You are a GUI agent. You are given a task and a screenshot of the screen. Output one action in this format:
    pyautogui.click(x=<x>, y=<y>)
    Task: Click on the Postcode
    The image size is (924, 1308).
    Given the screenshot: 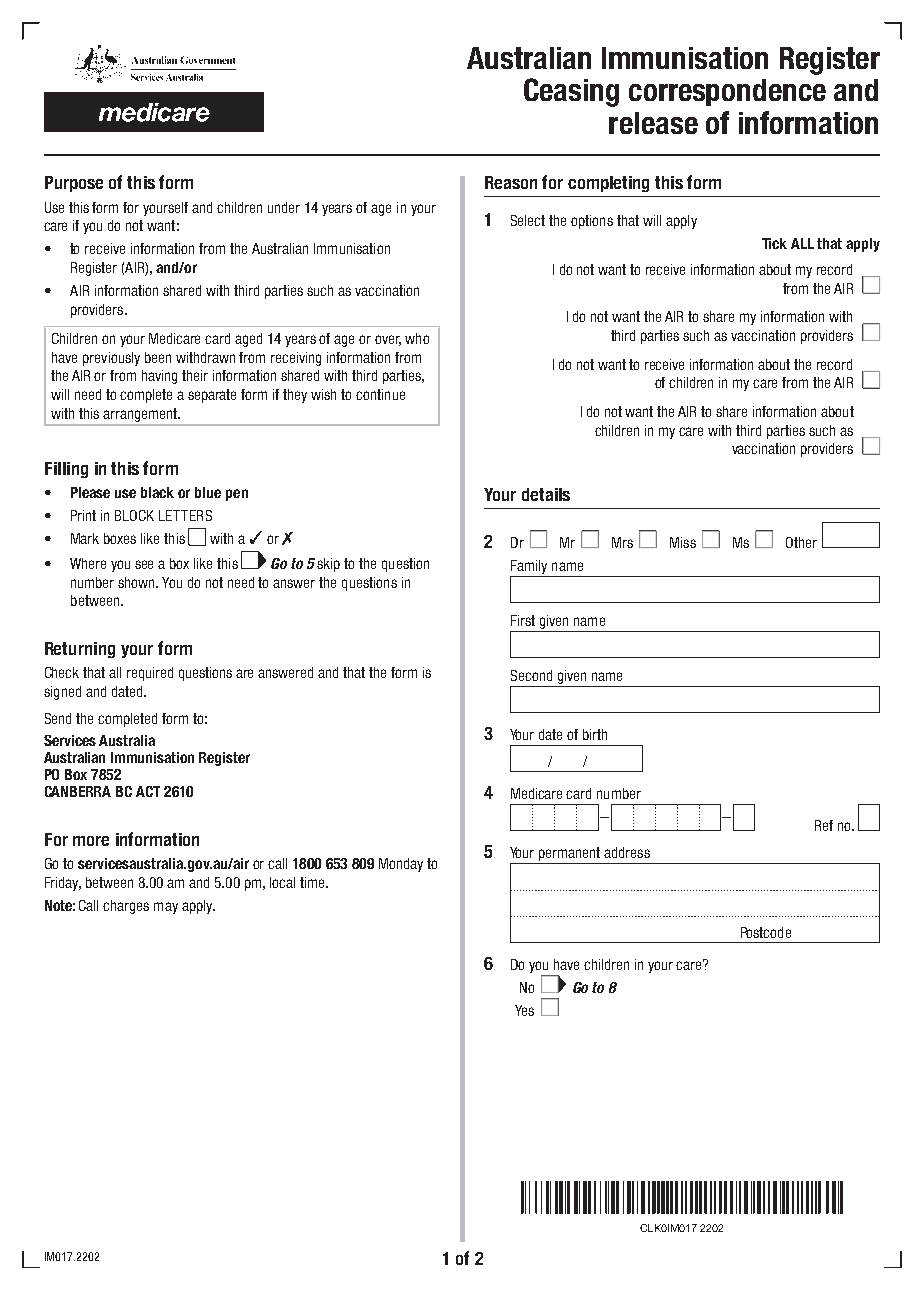 What is the action you would take?
    pyautogui.click(x=766, y=932)
